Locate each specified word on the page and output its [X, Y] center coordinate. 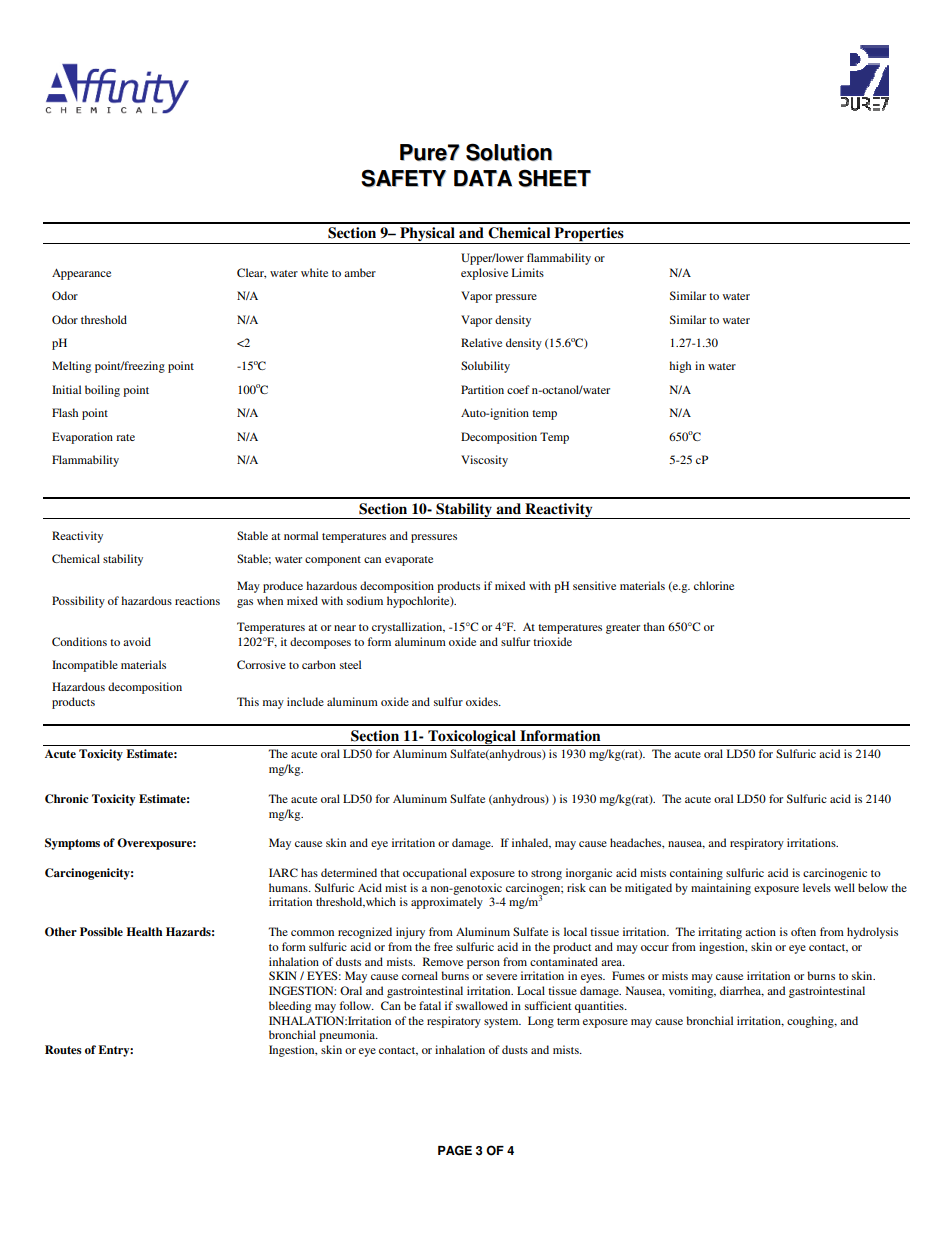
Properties [589, 235]
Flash [65, 412]
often [803, 931]
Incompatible [85, 666]
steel [350, 664]
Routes [63, 1049]
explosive [484, 274]
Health [144, 931]
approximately [447, 903]
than [654, 626]
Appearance [81, 274]
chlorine [714, 585]
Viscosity [484, 461]
